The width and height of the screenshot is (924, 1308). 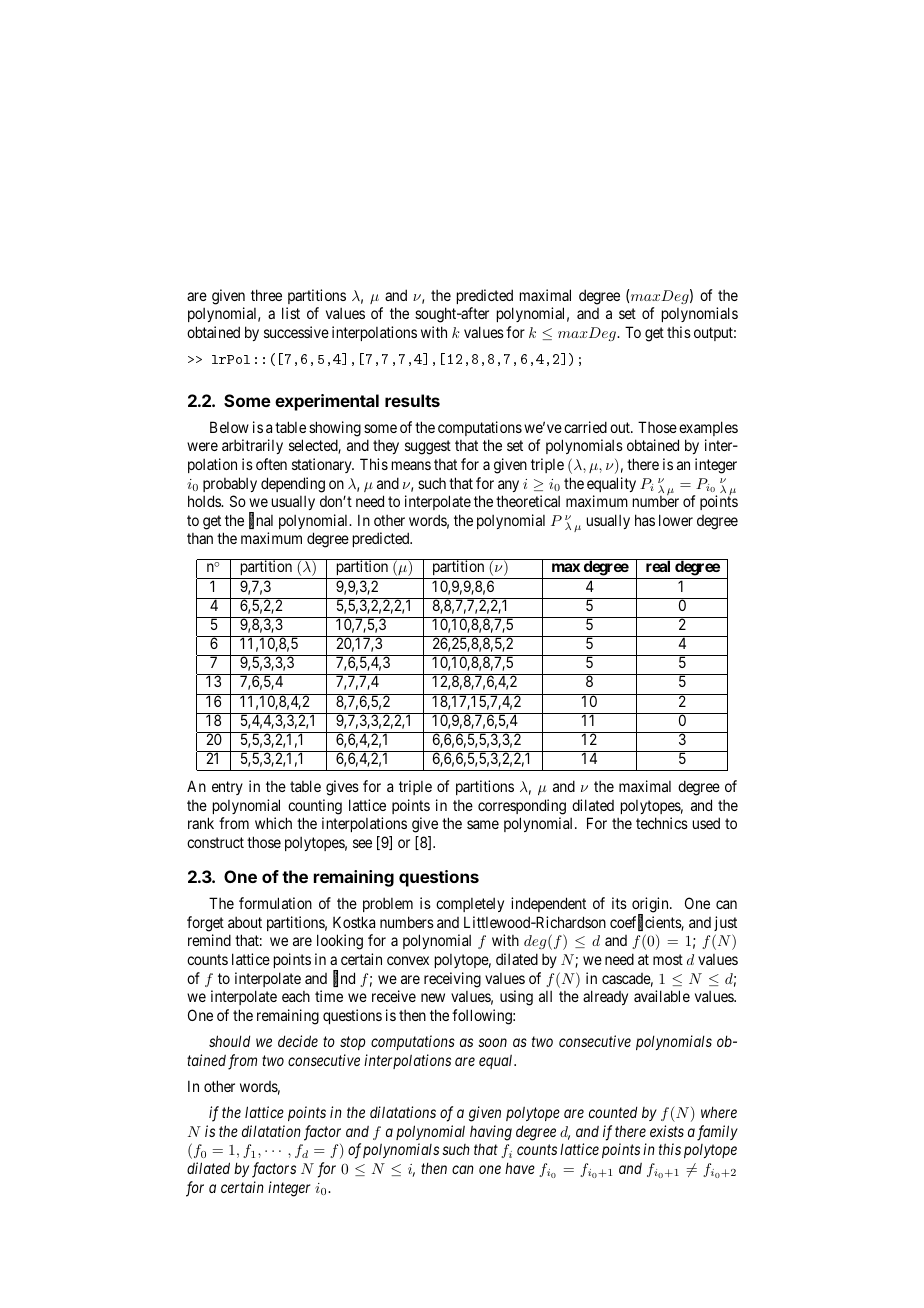 What do you see at coordinates (229, 1041) in the screenshot?
I see `should` at bounding box center [229, 1041].
